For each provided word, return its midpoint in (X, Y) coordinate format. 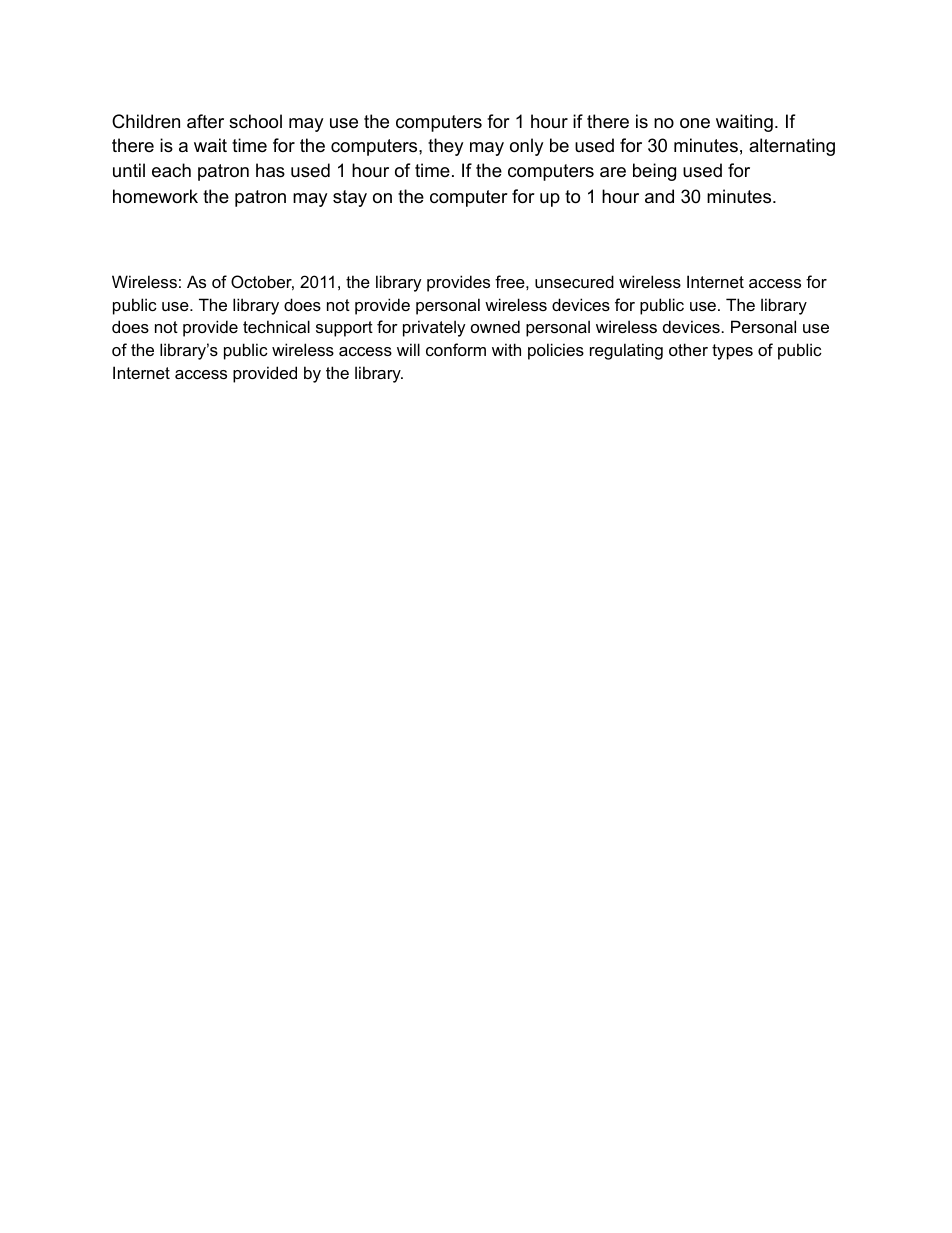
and (659, 196)
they (446, 147)
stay (350, 198)
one (695, 123)
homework (155, 196)
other (688, 349)
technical (276, 326)
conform (456, 349)
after (205, 121)
